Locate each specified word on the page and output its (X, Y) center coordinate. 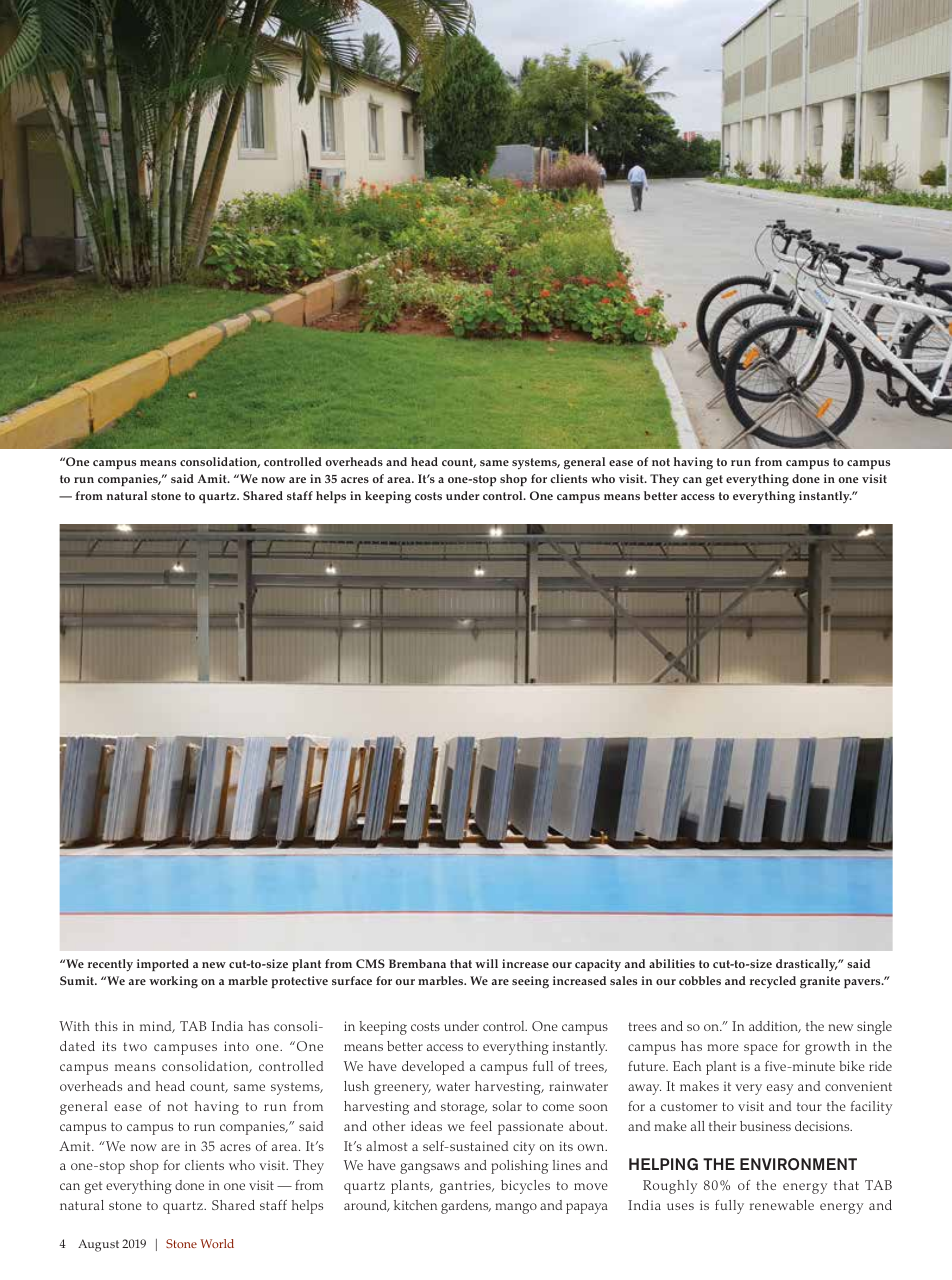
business (765, 1126)
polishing (520, 1167)
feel (481, 1126)
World (217, 1243)
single (874, 1028)
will (486, 963)
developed (433, 1068)
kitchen (415, 1205)
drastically (807, 965)
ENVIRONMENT (798, 1164)
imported (163, 965)
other (389, 1126)
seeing (530, 982)
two (135, 1046)
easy (780, 1089)
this (106, 1026)
